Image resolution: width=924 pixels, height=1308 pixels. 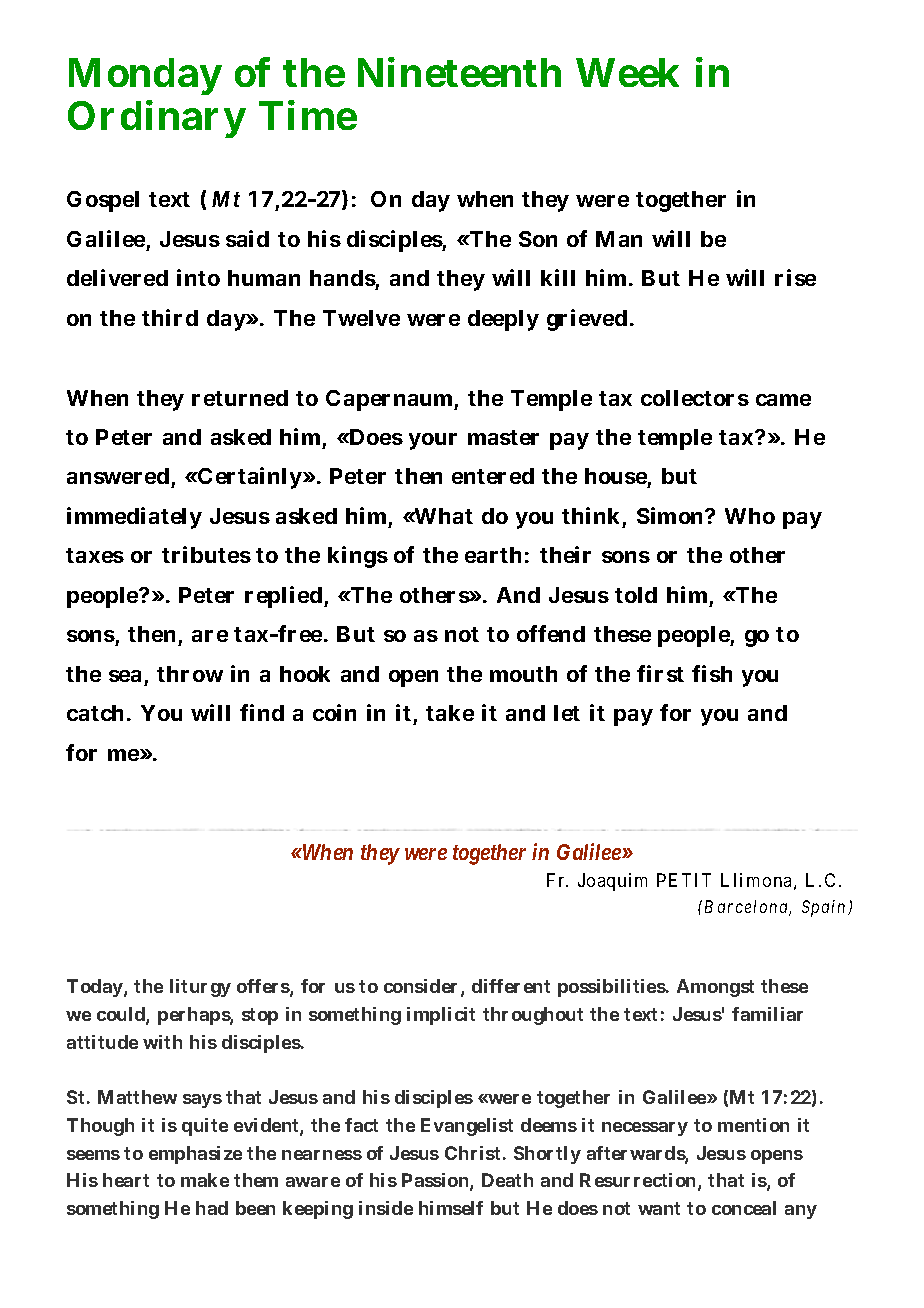 What do you see at coordinates (627, 72) in the image?
I see `Week` at bounding box center [627, 72].
